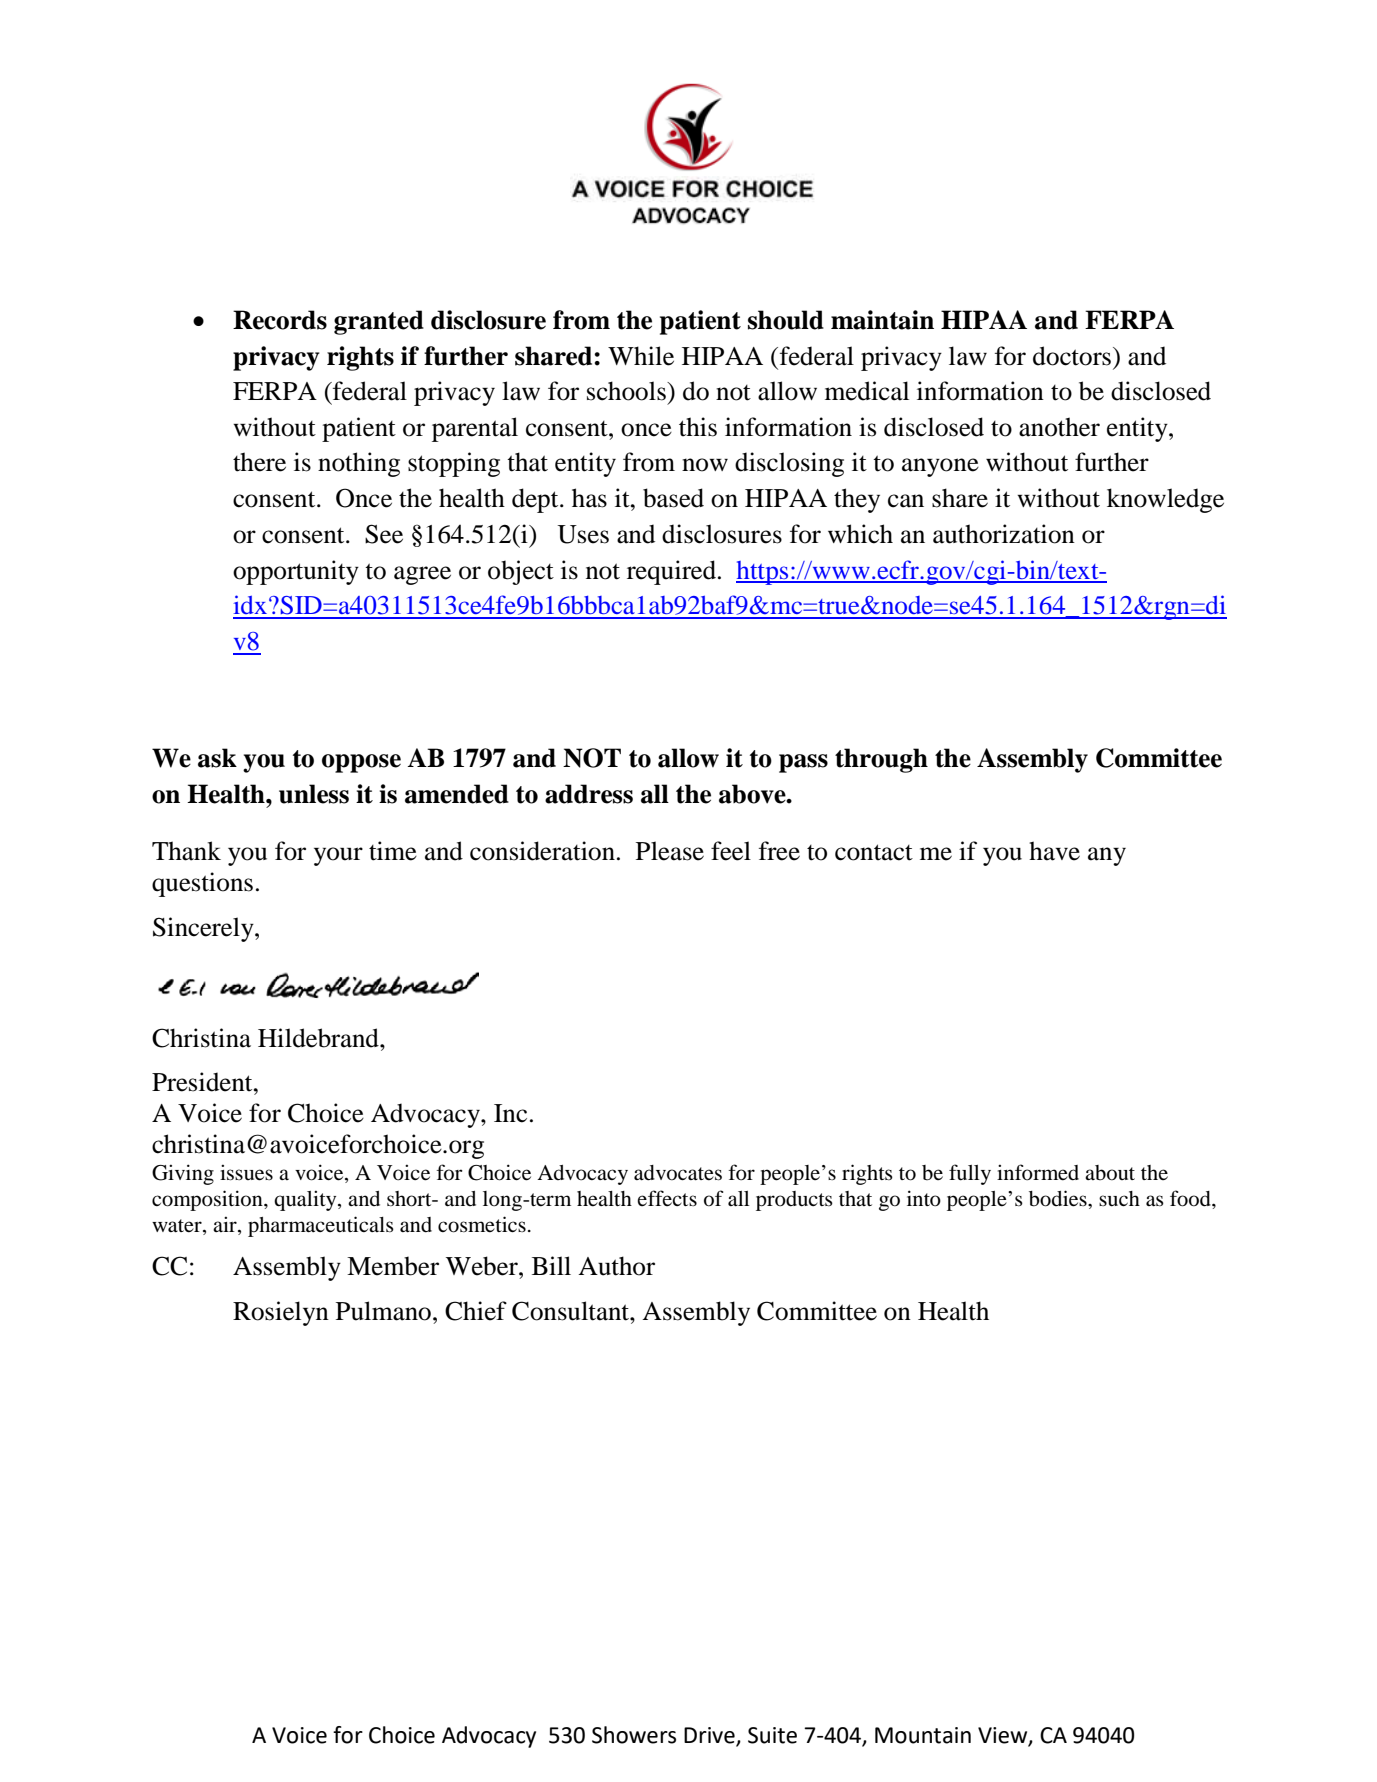  I want to click on Drive, so click(709, 1735).
